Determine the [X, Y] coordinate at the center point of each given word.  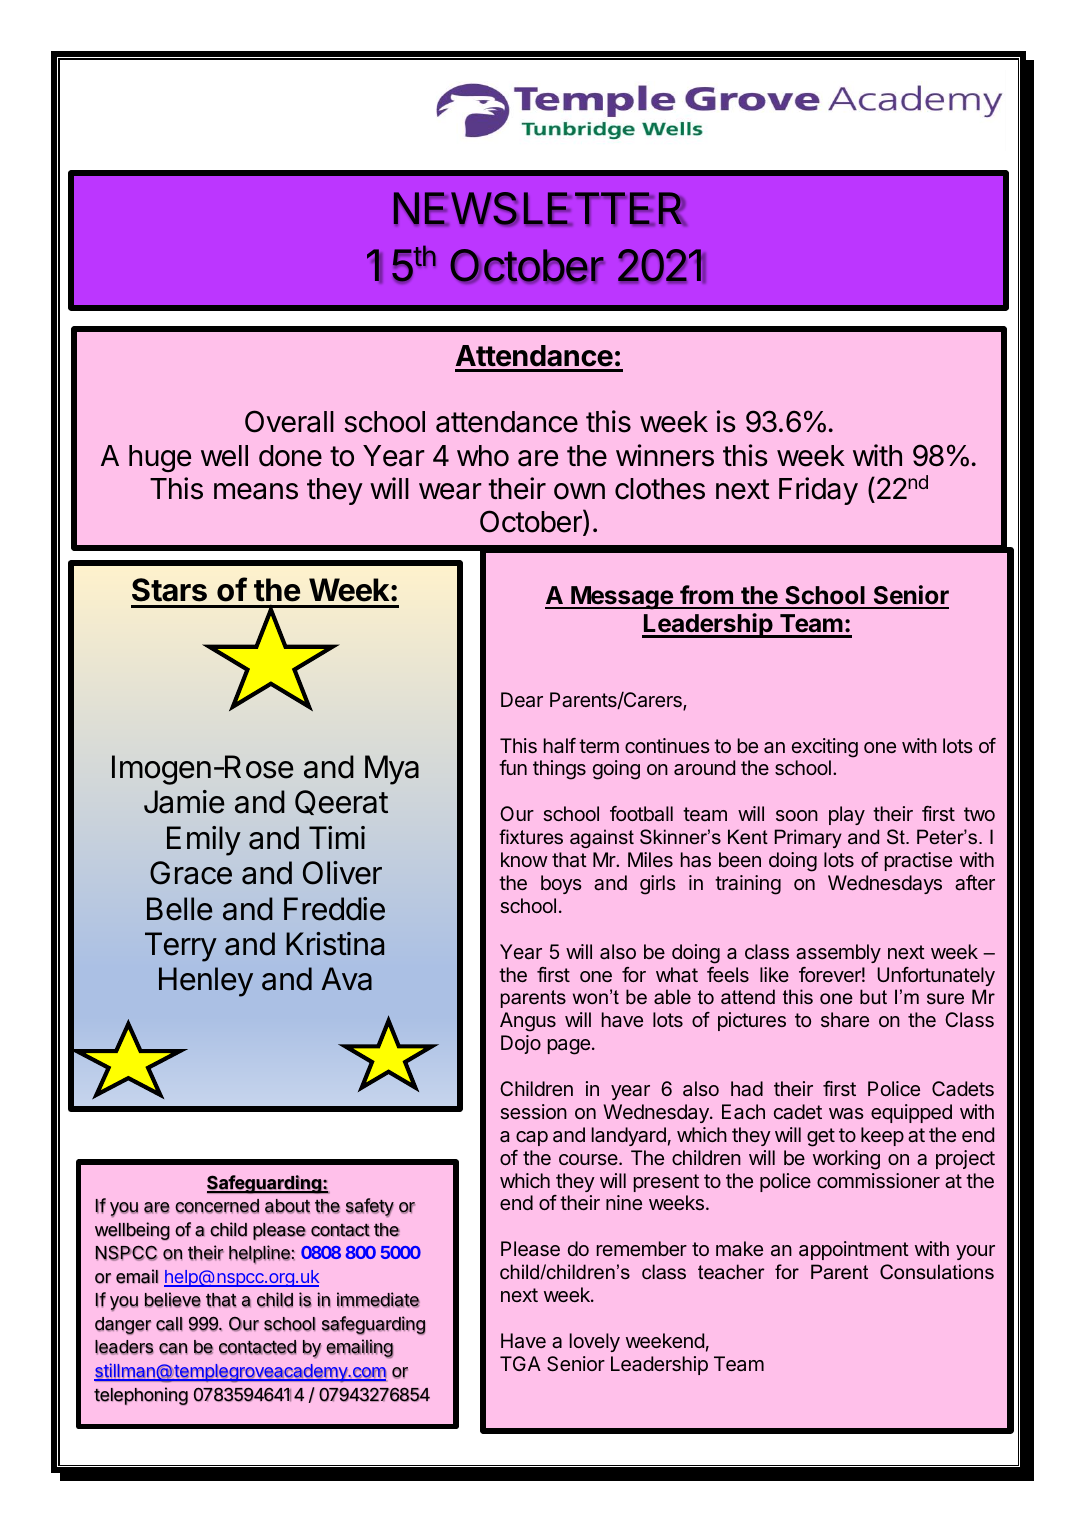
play [847, 815]
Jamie [184, 802]
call [169, 1324]
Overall [289, 421]
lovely [595, 1342]
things [559, 770]
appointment [854, 1250]
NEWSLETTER [540, 209]
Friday [818, 491]
